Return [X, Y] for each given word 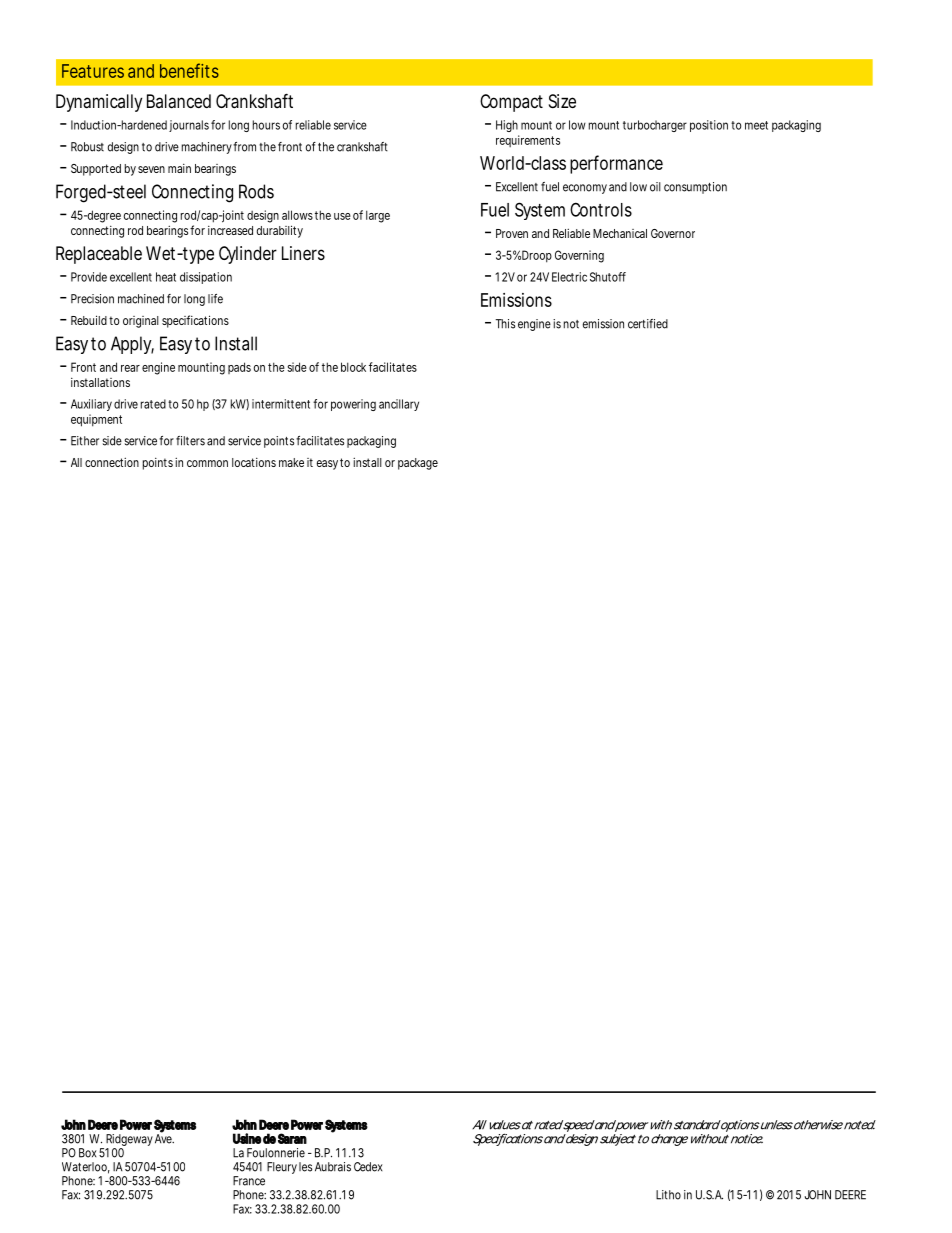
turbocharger [655, 126]
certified [648, 324]
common [207, 463]
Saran [292, 1138]
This [505, 324]
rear [130, 368]
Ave [164, 1138]
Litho [668, 1195]
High [507, 126]
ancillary [399, 405]
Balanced [179, 101]
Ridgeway [129, 1141]
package [418, 464]
